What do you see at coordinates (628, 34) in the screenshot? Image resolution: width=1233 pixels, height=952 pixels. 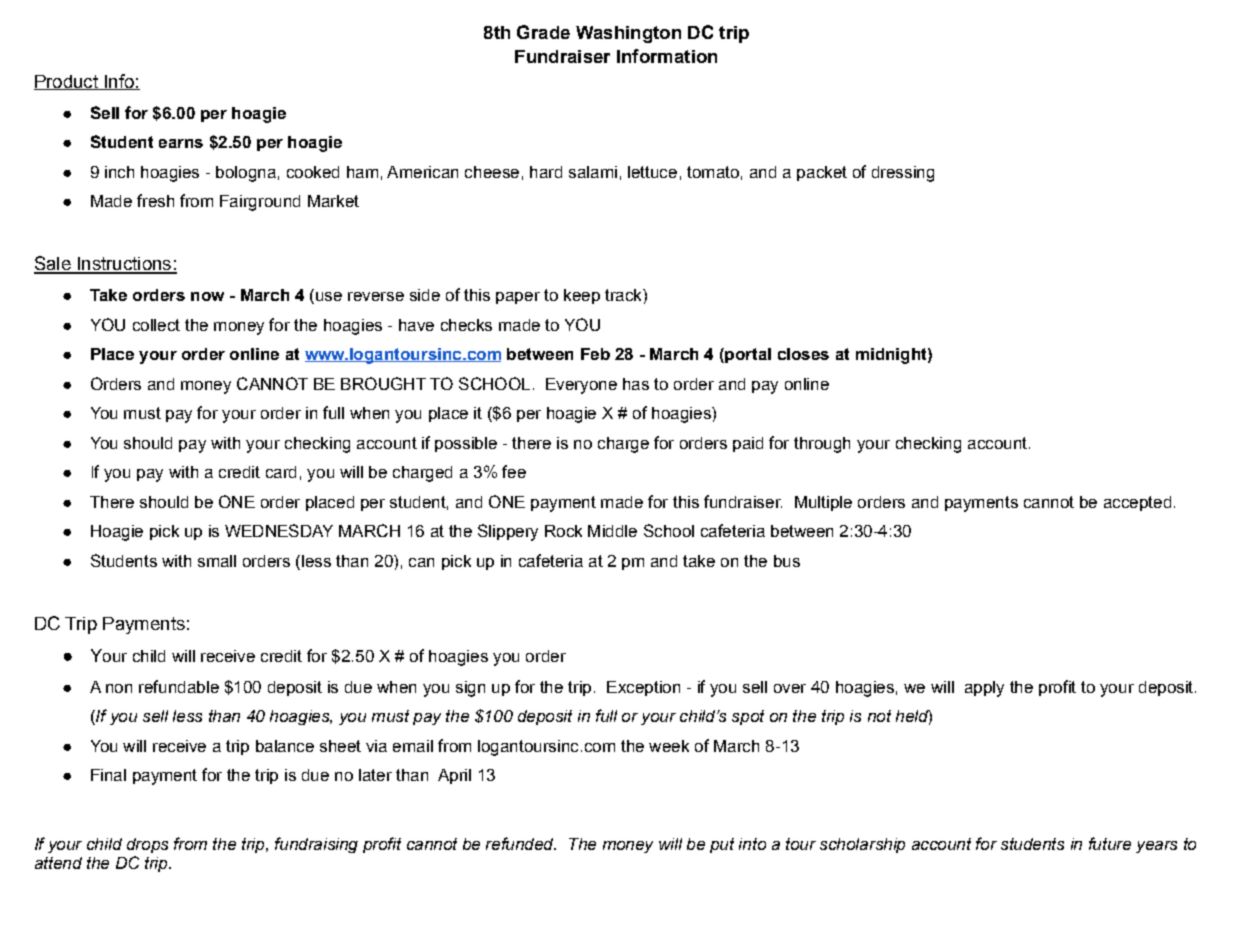 I see `Washington` at bounding box center [628, 34].
